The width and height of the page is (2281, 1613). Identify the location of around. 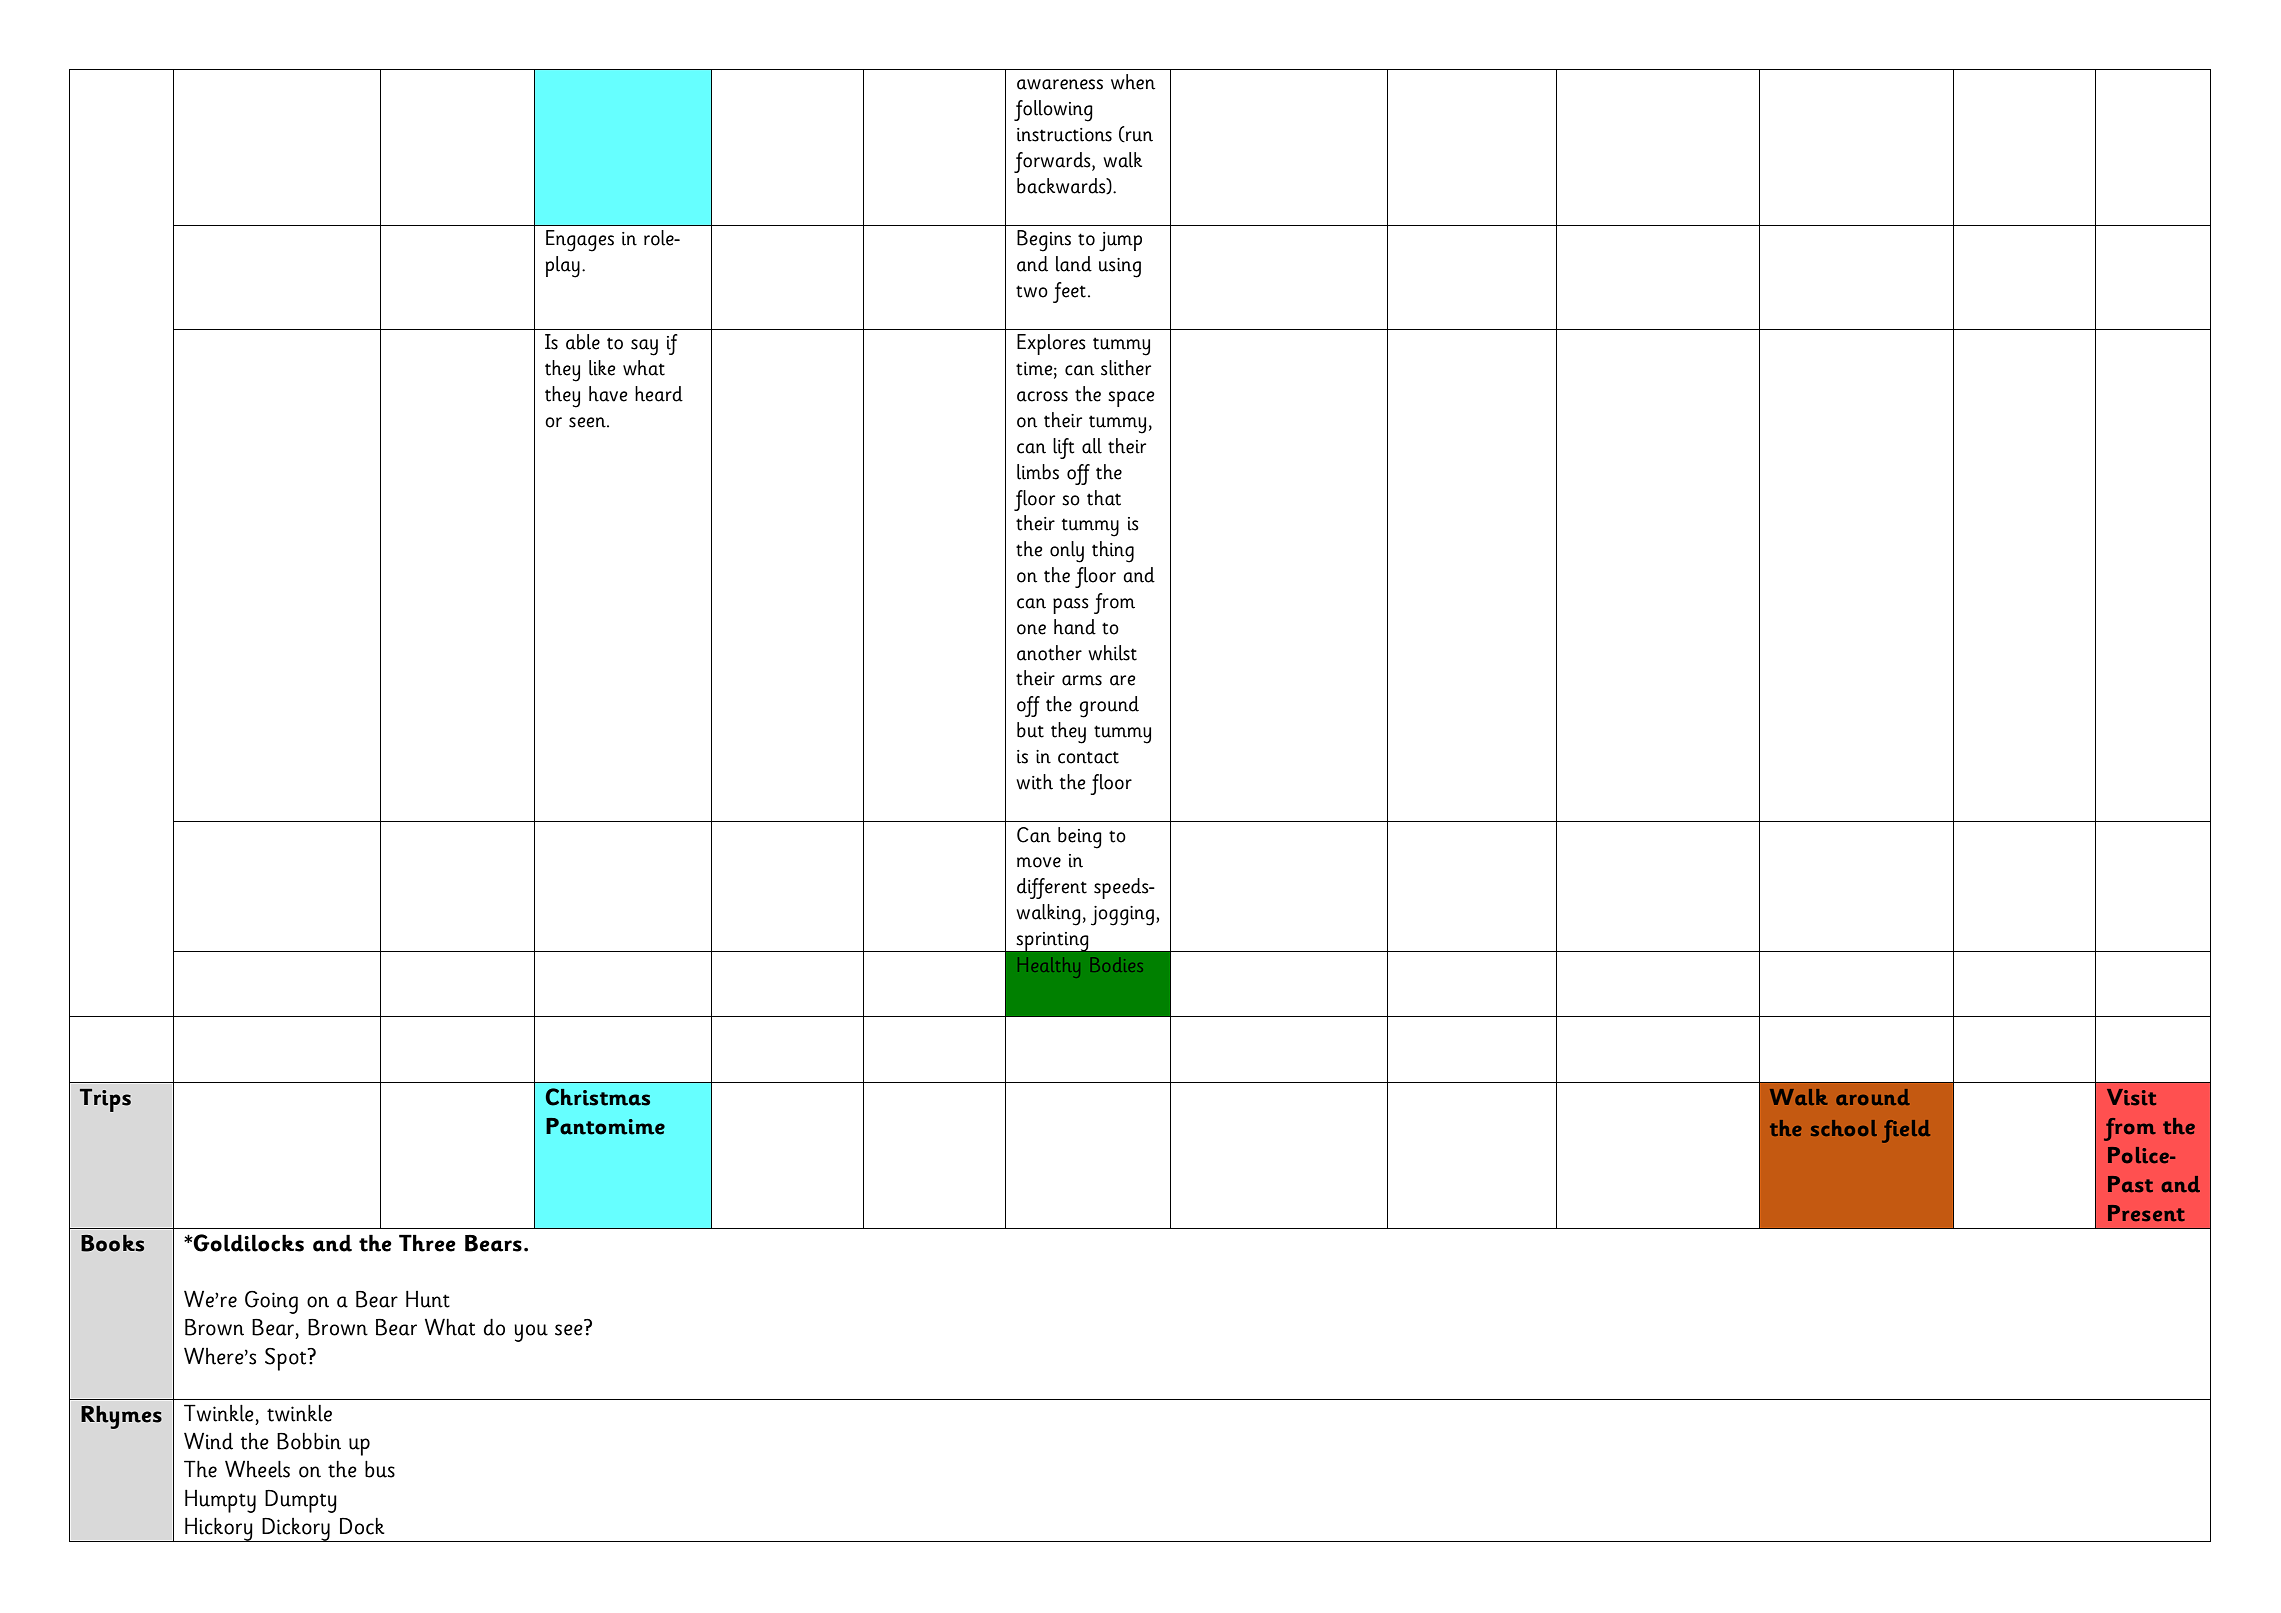
(1873, 1097).
